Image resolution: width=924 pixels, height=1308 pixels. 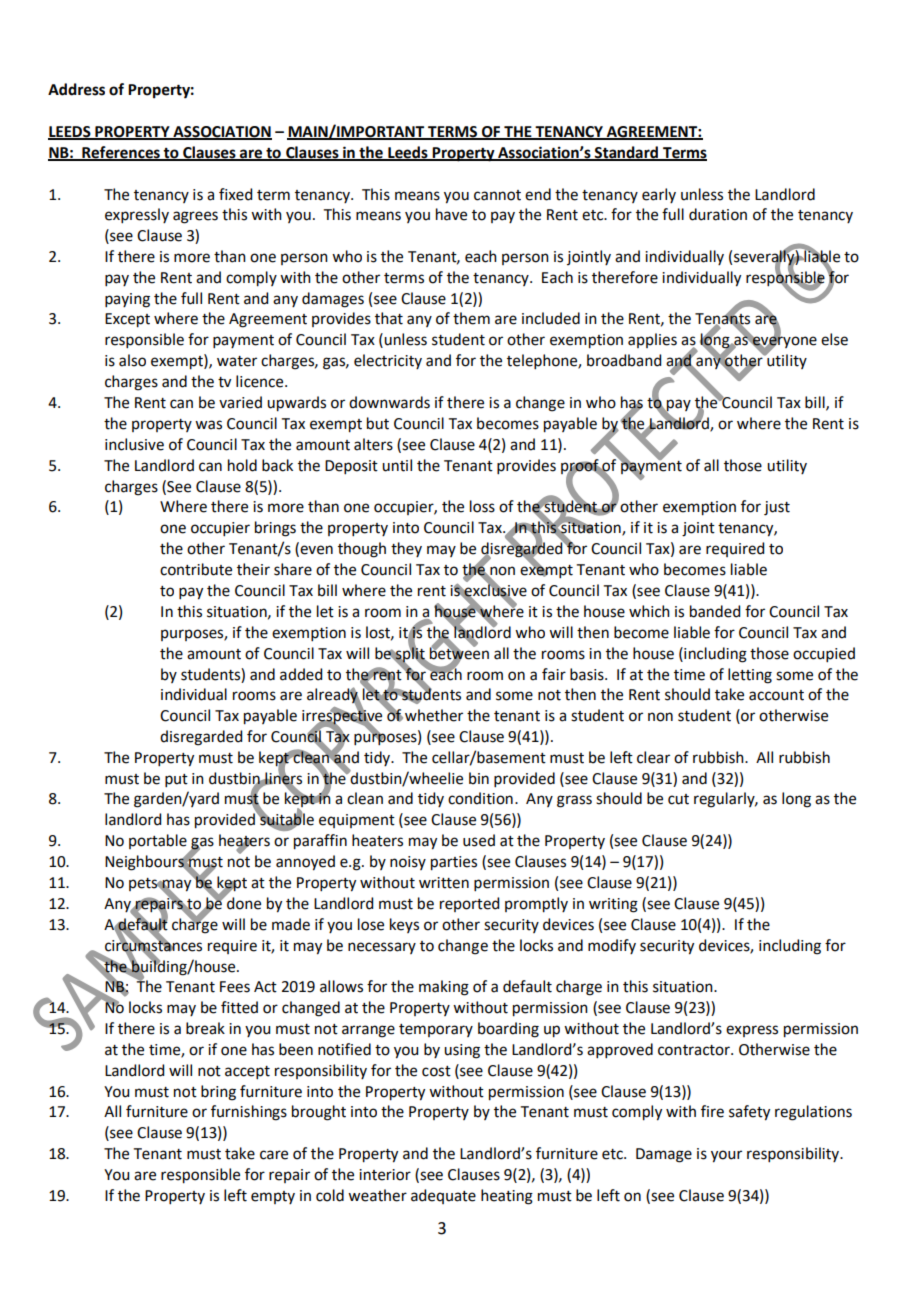 What do you see at coordinates (134, 444) in the document?
I see `inclusive` at bounding box center [134, 444].
